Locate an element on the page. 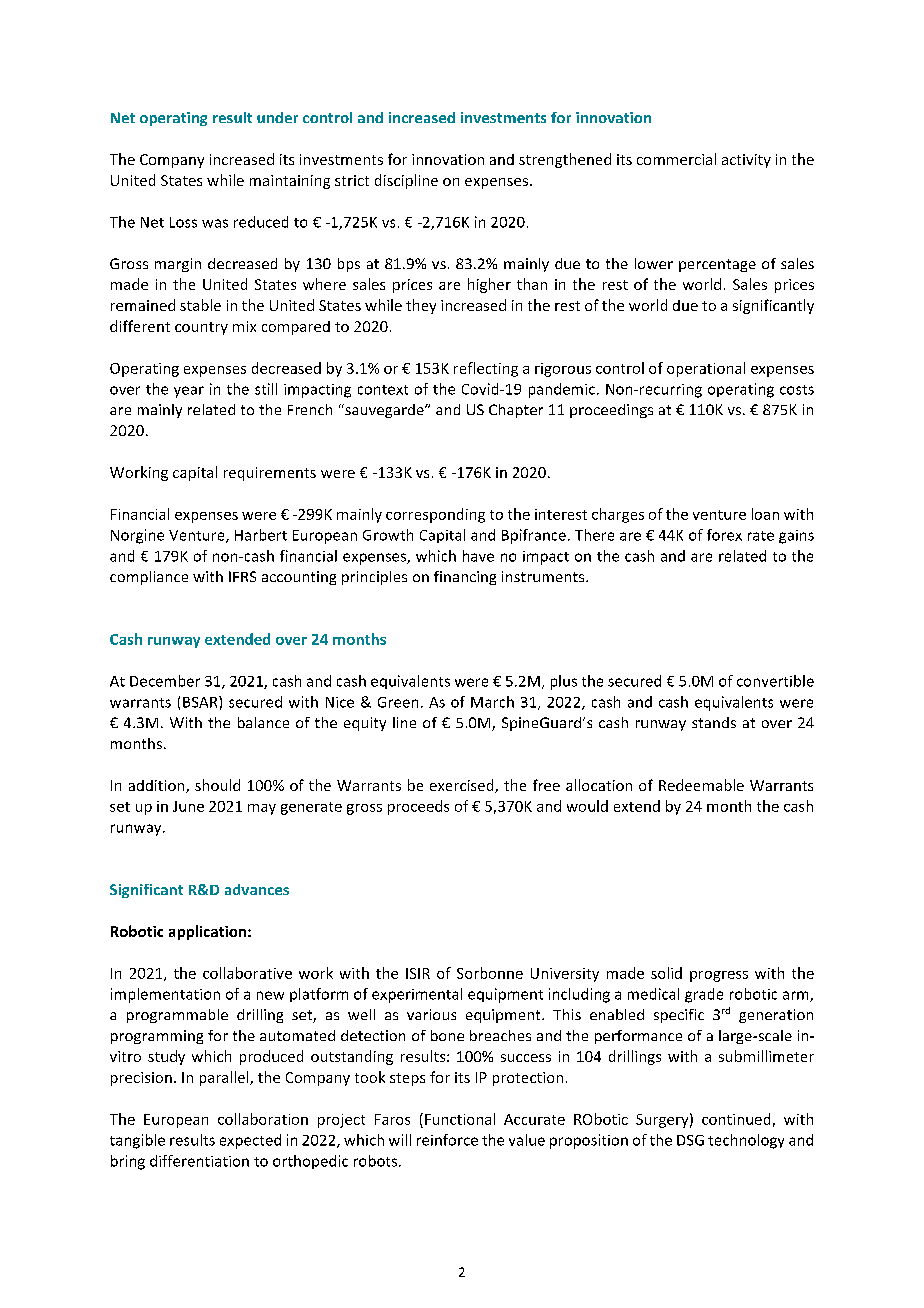  convertible is located at coordinates (775, 681).
